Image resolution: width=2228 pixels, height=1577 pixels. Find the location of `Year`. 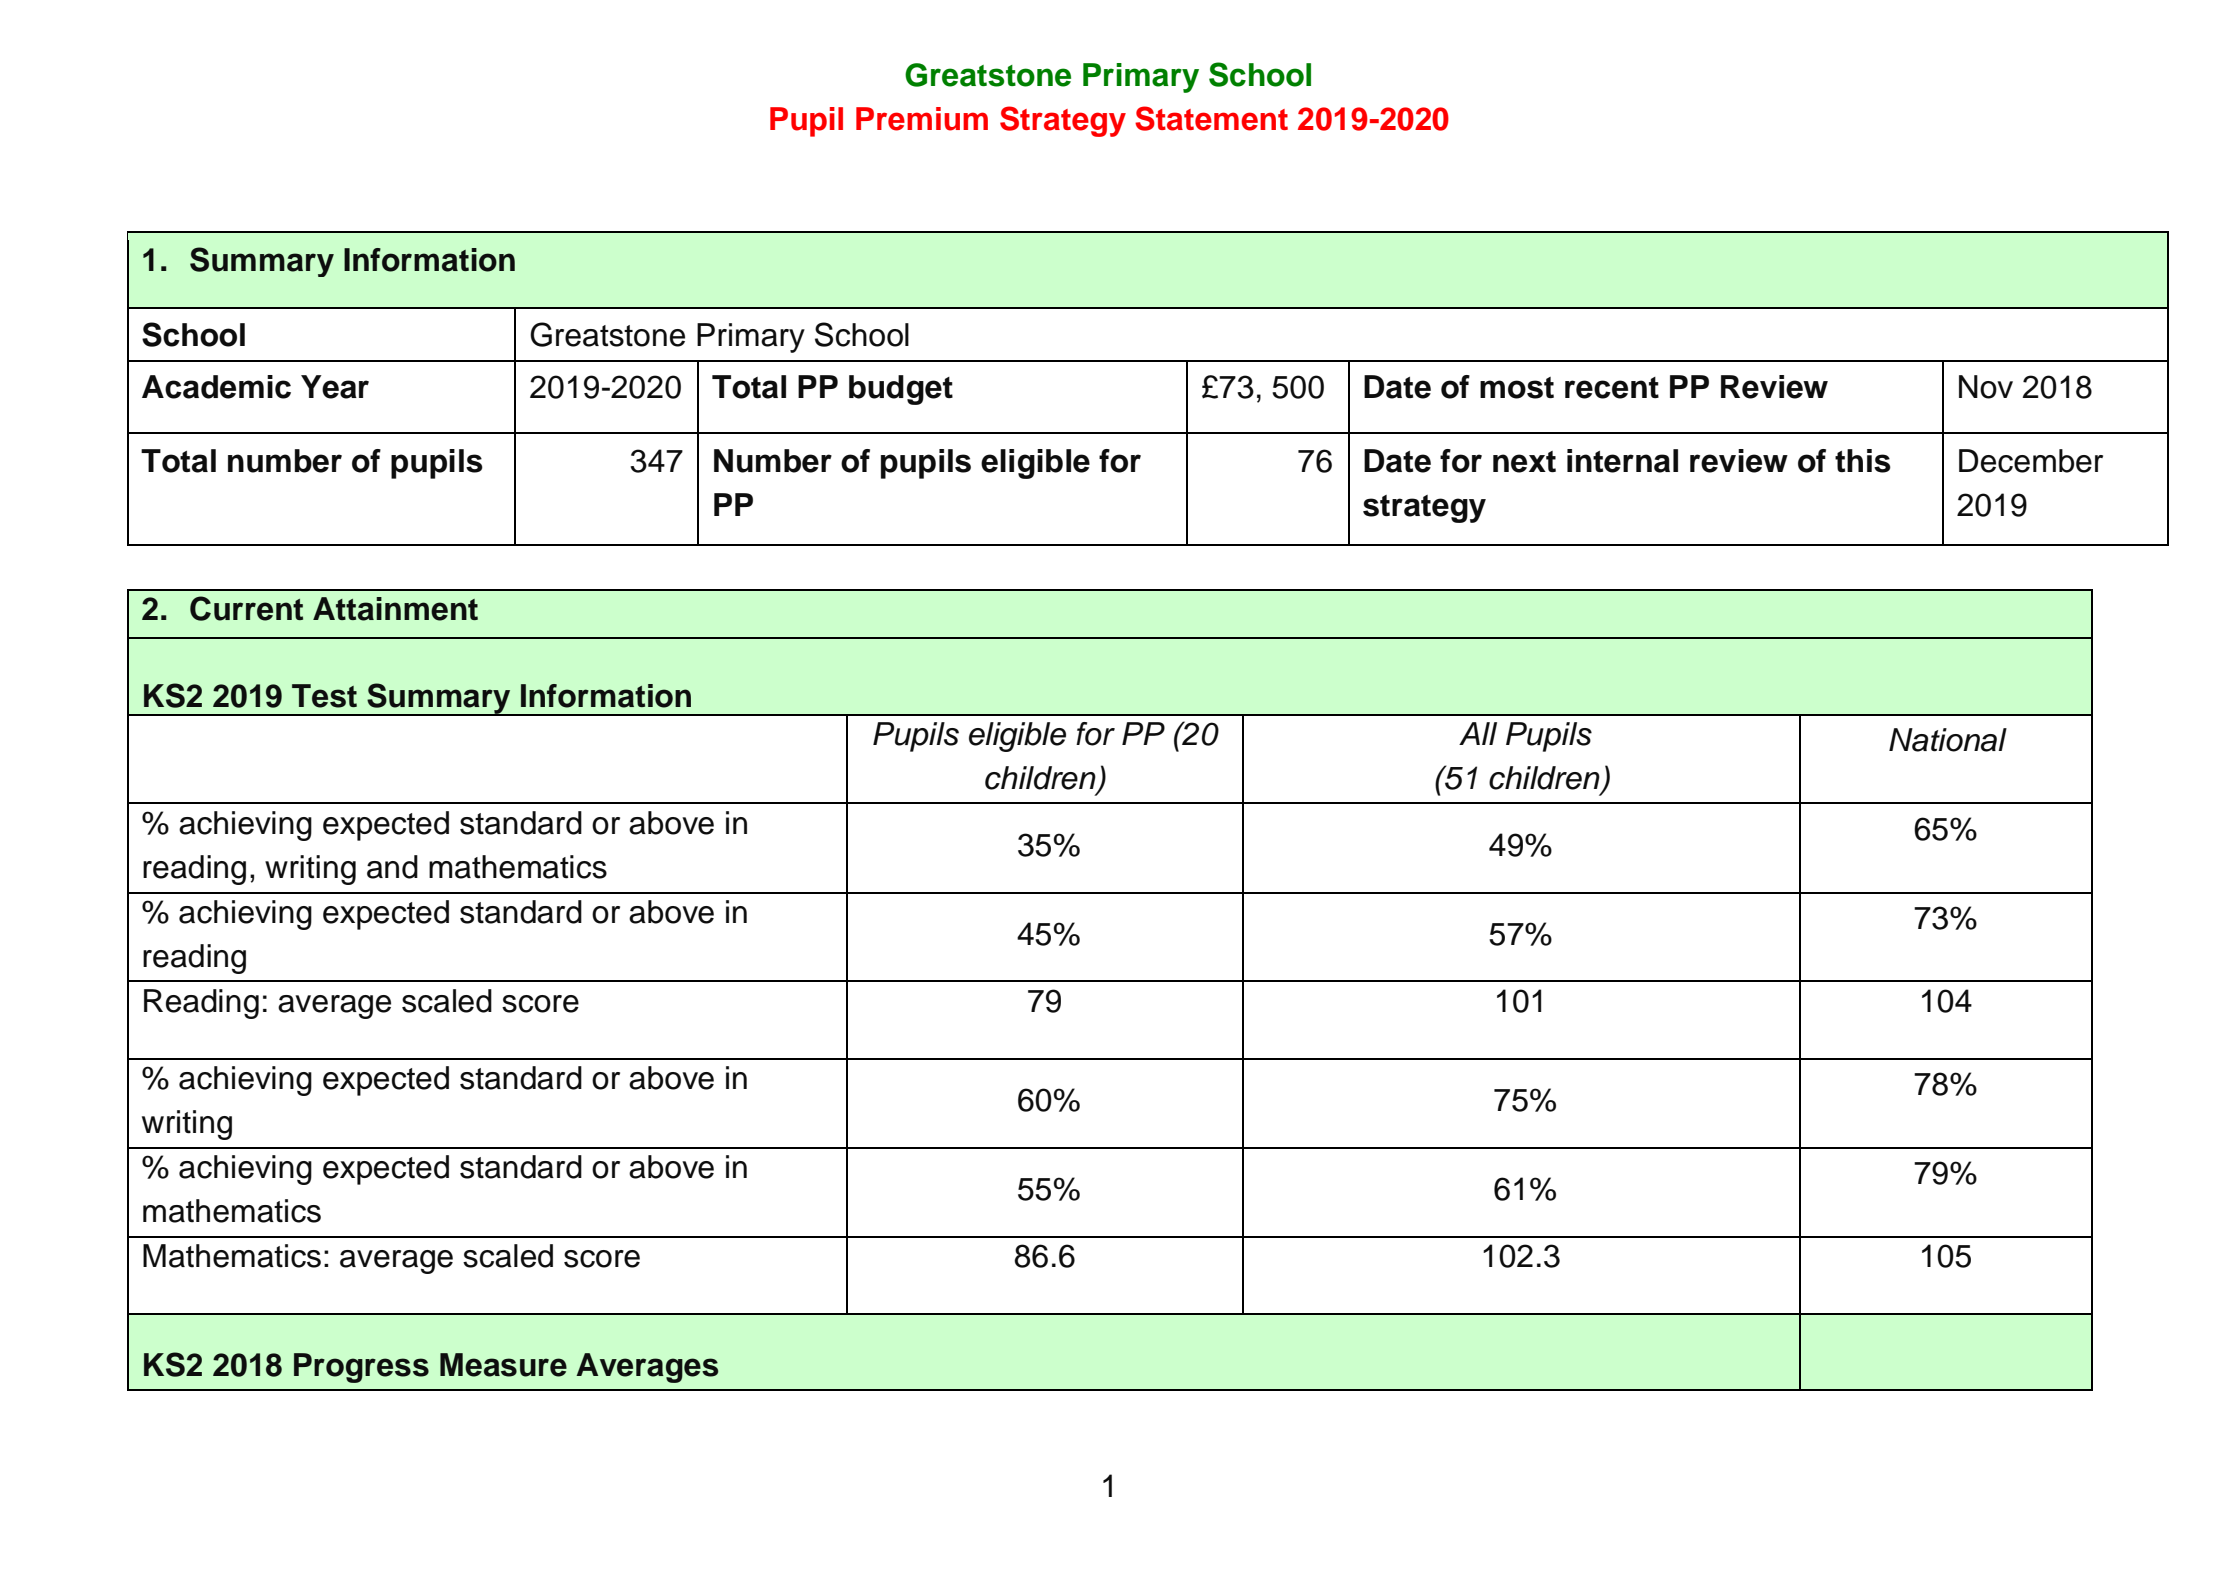

Year is located at coordinates (335, 387).
